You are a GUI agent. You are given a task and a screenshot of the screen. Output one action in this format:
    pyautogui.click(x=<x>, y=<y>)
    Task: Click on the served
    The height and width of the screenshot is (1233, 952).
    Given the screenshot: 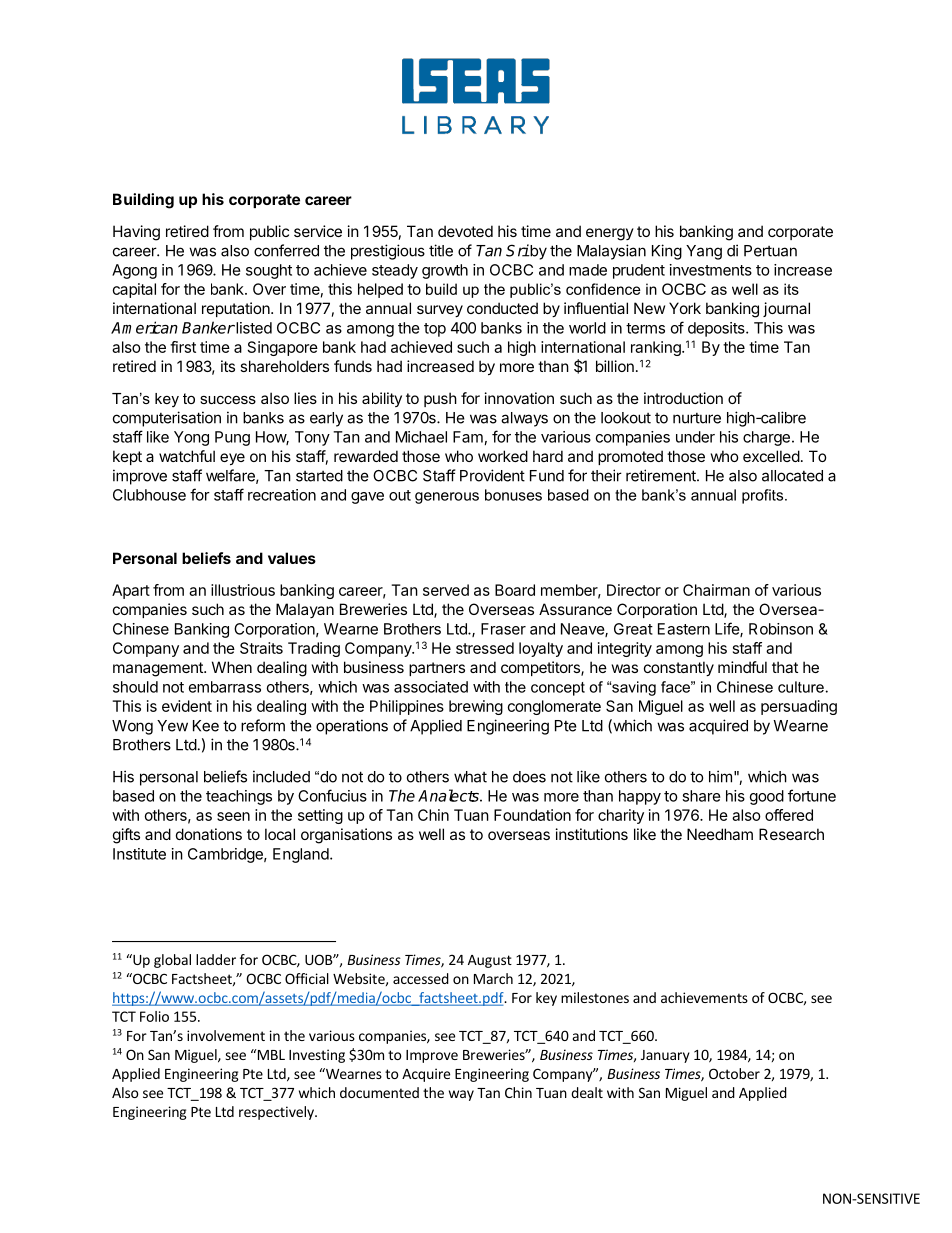 What is the action you would take?
    pyautogui.click(x=446, y=590)
